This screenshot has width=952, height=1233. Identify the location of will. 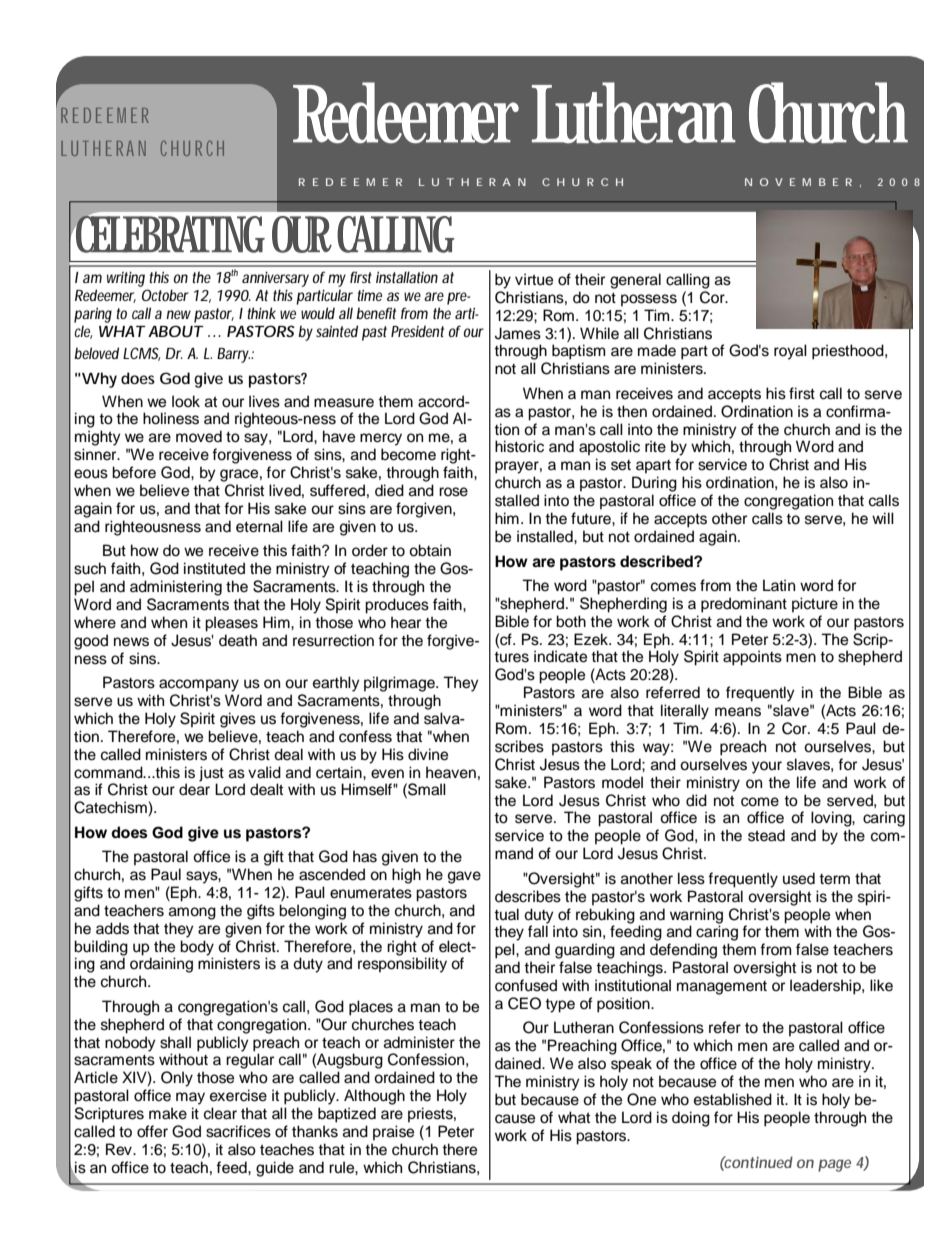
(883, 518).
